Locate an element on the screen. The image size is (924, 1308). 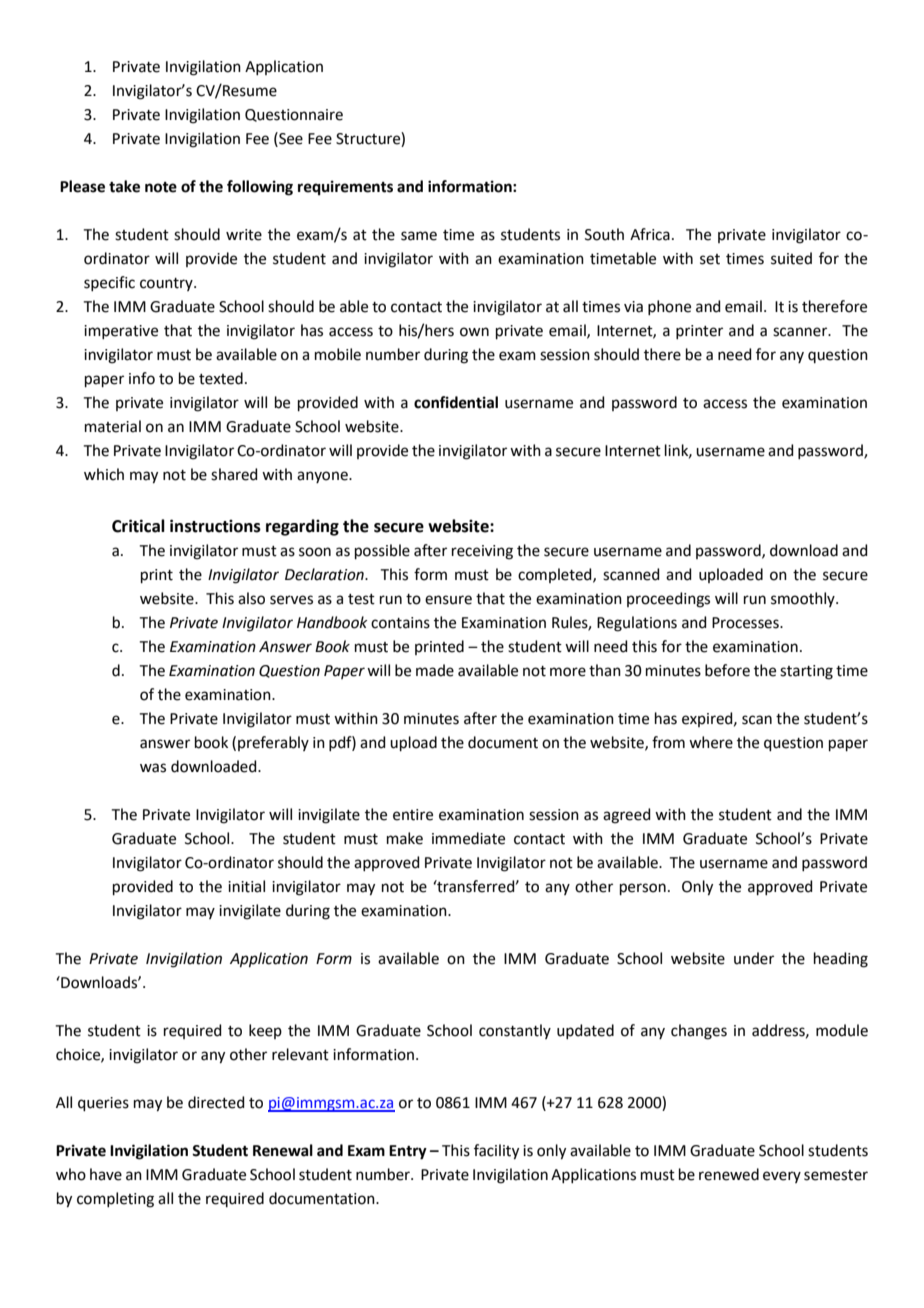
have is located at coordinates (106, 1174).
